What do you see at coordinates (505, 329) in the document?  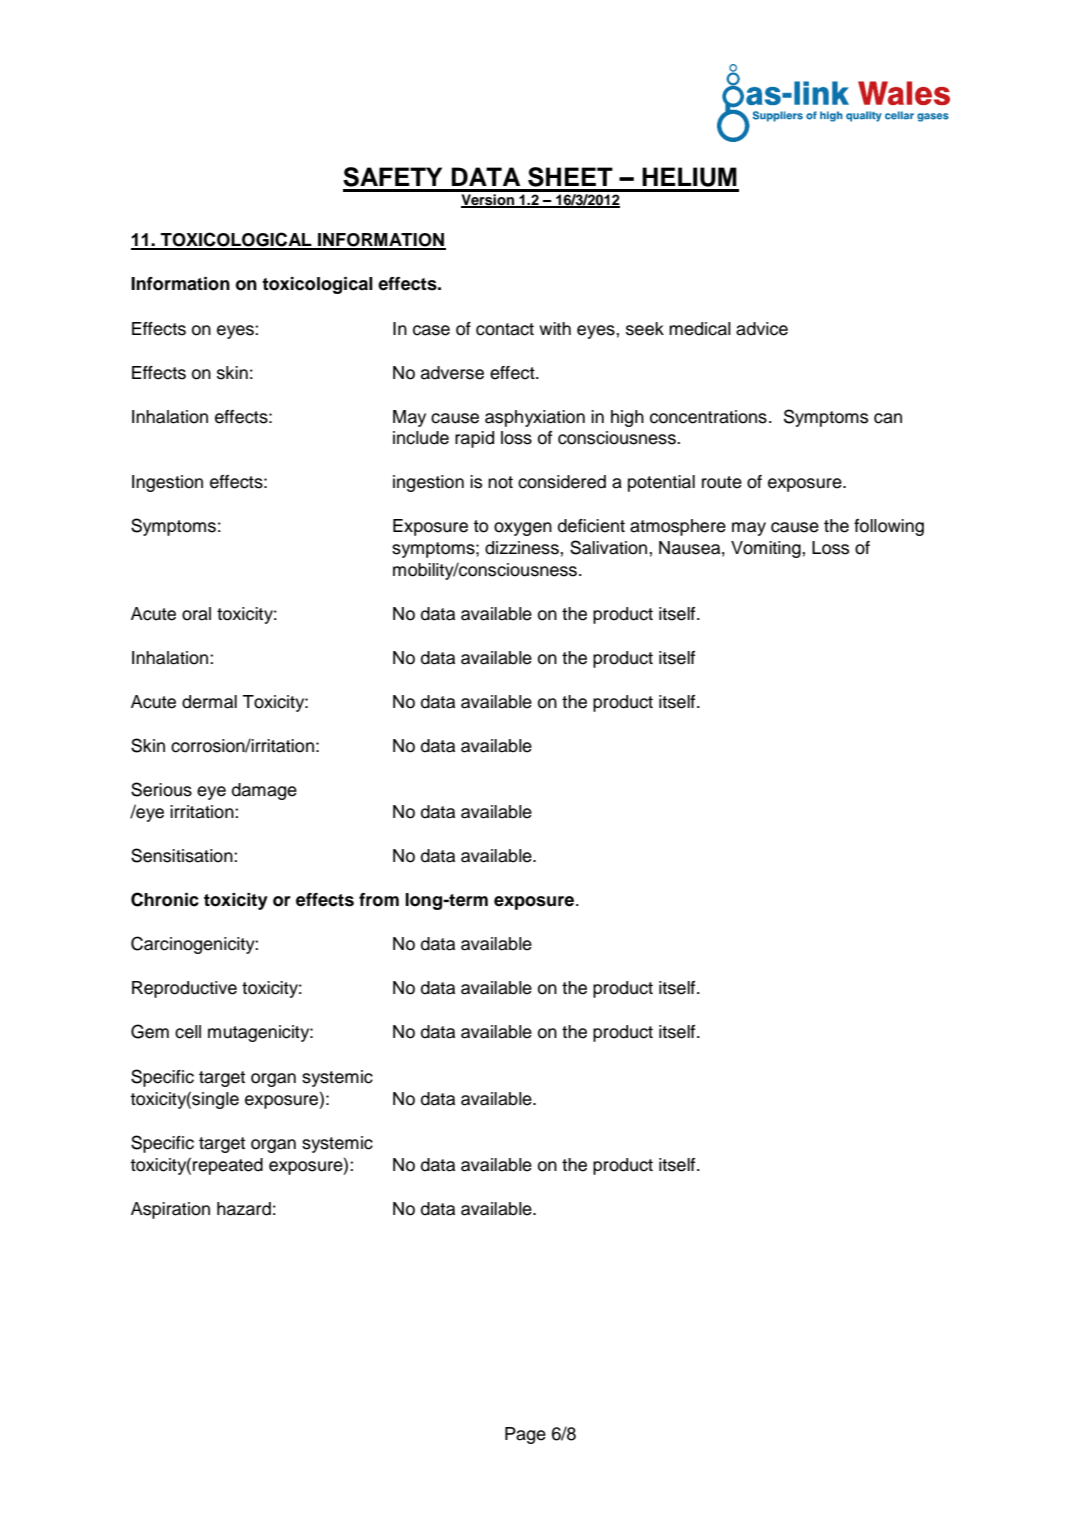 I see `contact` at bounding box center [505, 329].
